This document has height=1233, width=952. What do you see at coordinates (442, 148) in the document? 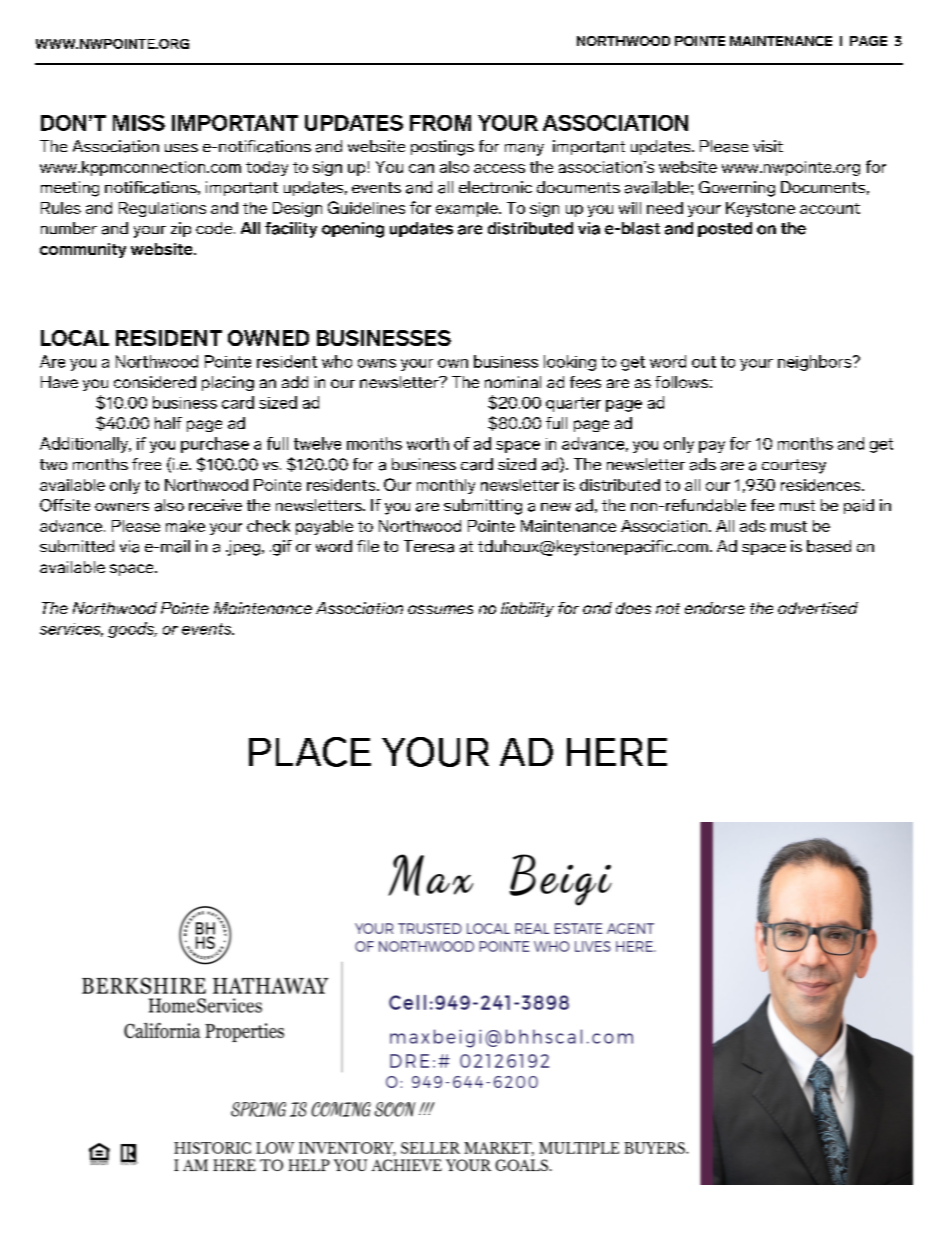
I see `postings` at bounding box center [442, 148].
